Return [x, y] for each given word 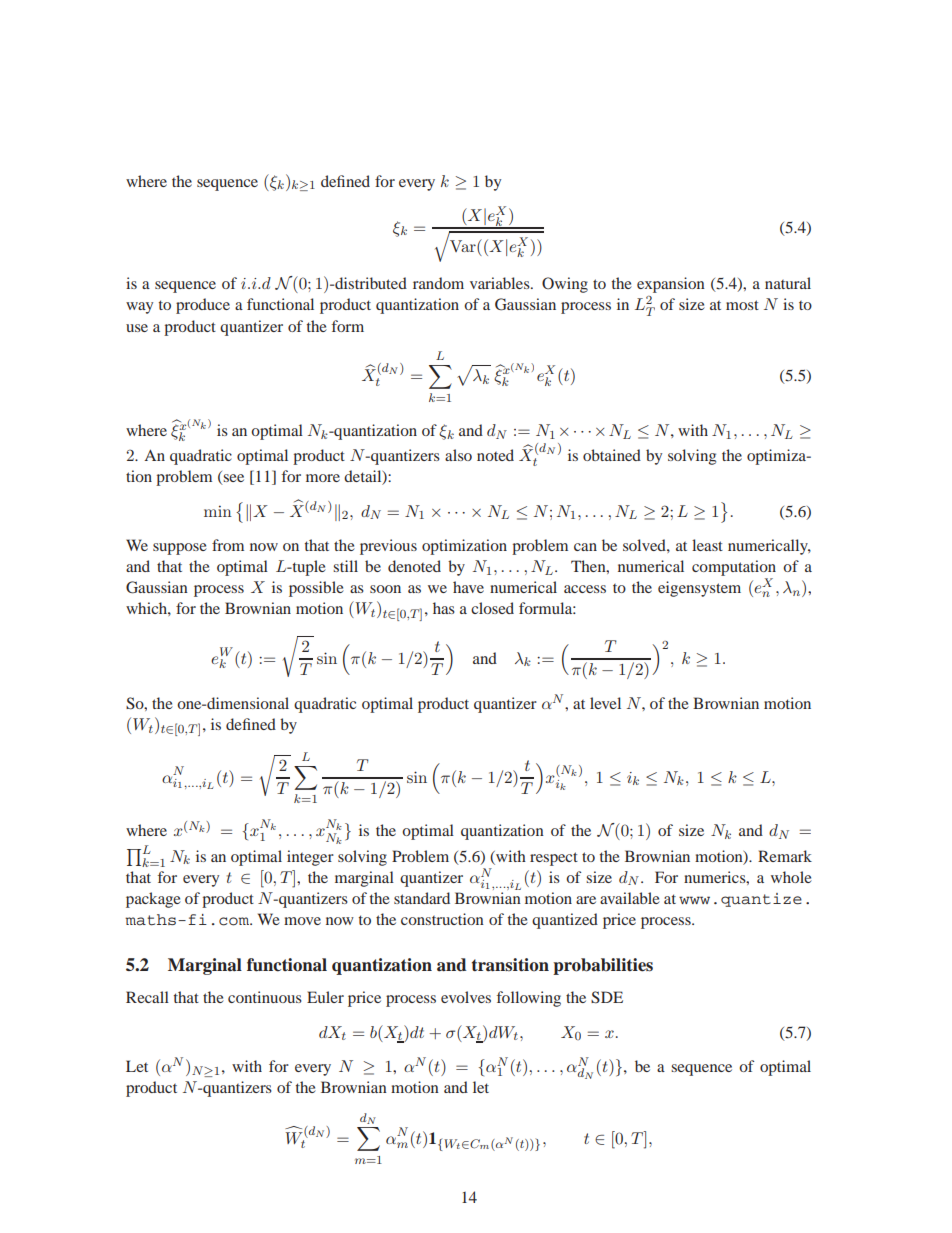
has [444, 608]
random [438, 283]
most [742, 305]
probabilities [603, 966]
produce [203, 306]
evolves [466, 997]
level [605, 703]
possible [316, 589]
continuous [265, 997]
